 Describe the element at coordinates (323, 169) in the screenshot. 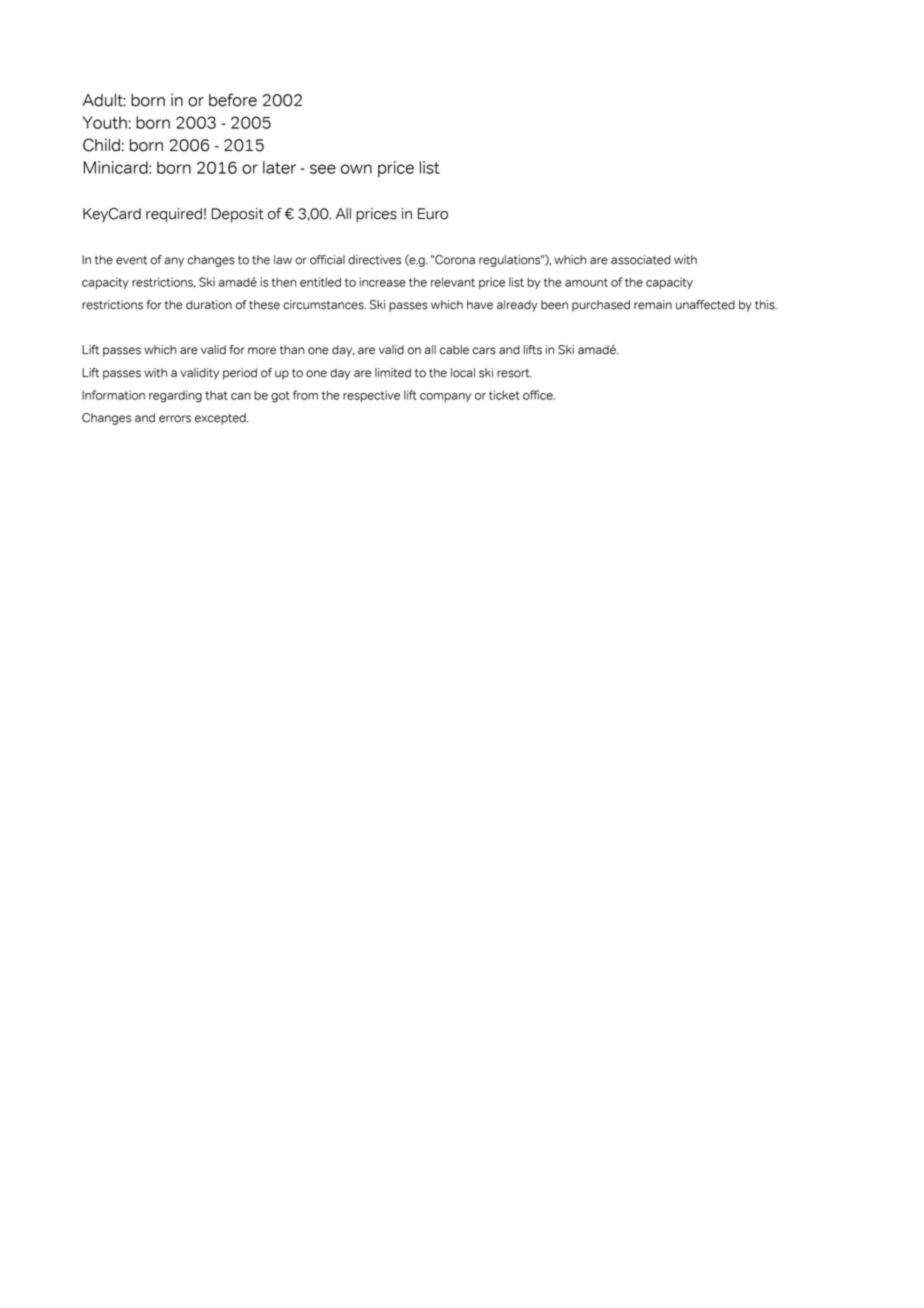

I see `see` at that location.
